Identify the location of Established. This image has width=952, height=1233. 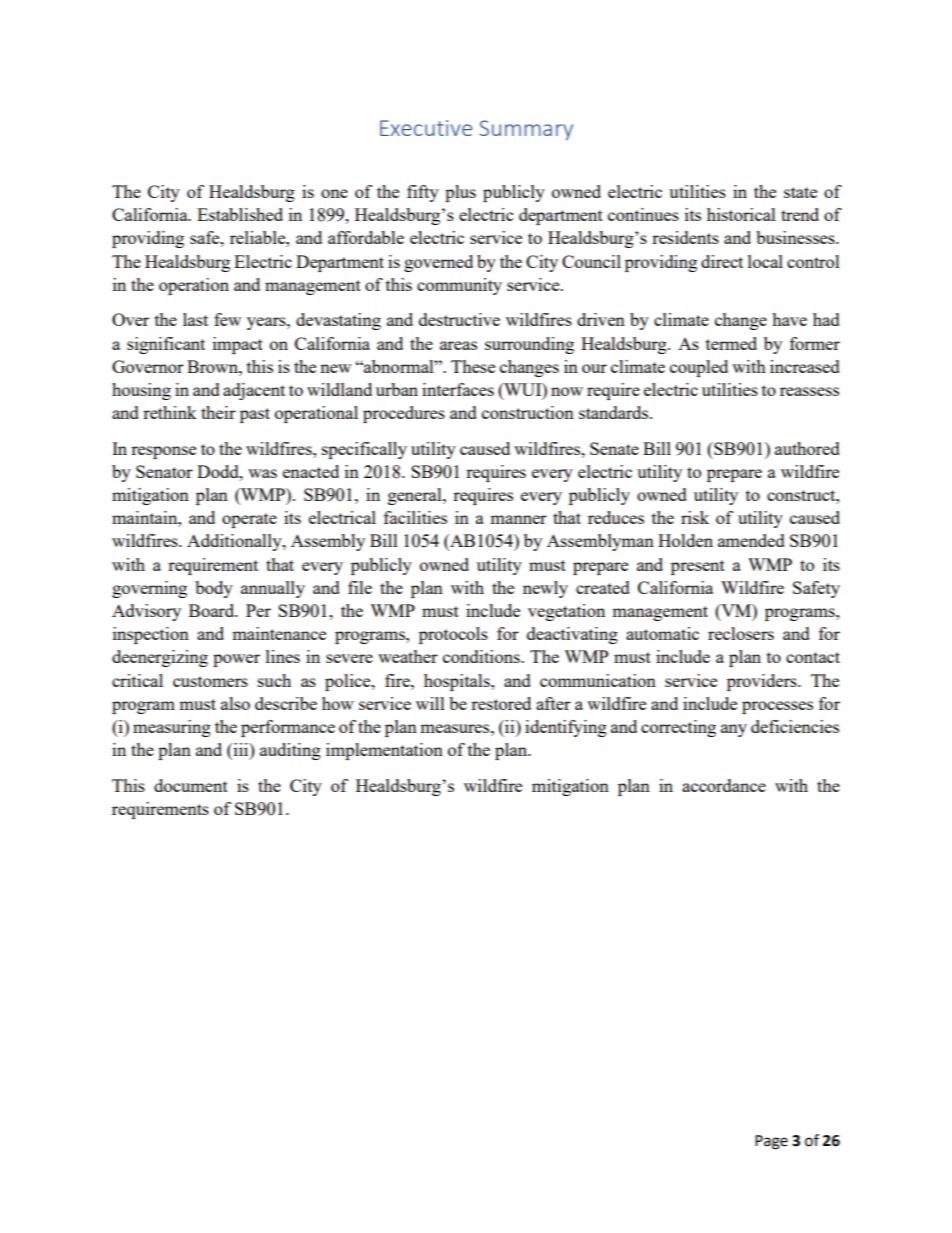
(240, 214).
